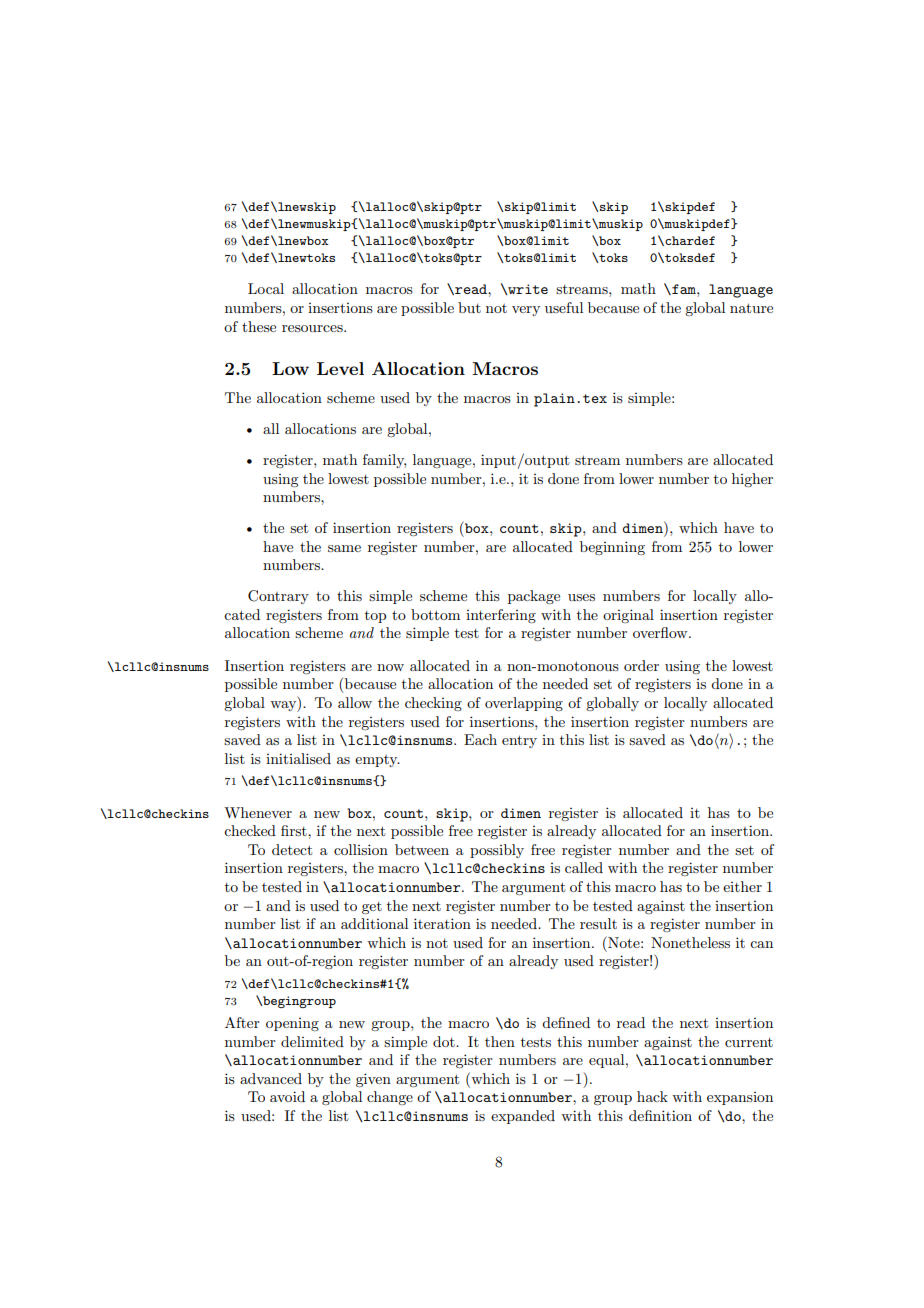 The width and height of the image is (924, 1308). What do you see at coordinates (524, 704) in the image?
I see `overlapping` at bounding box center [524, 704].
